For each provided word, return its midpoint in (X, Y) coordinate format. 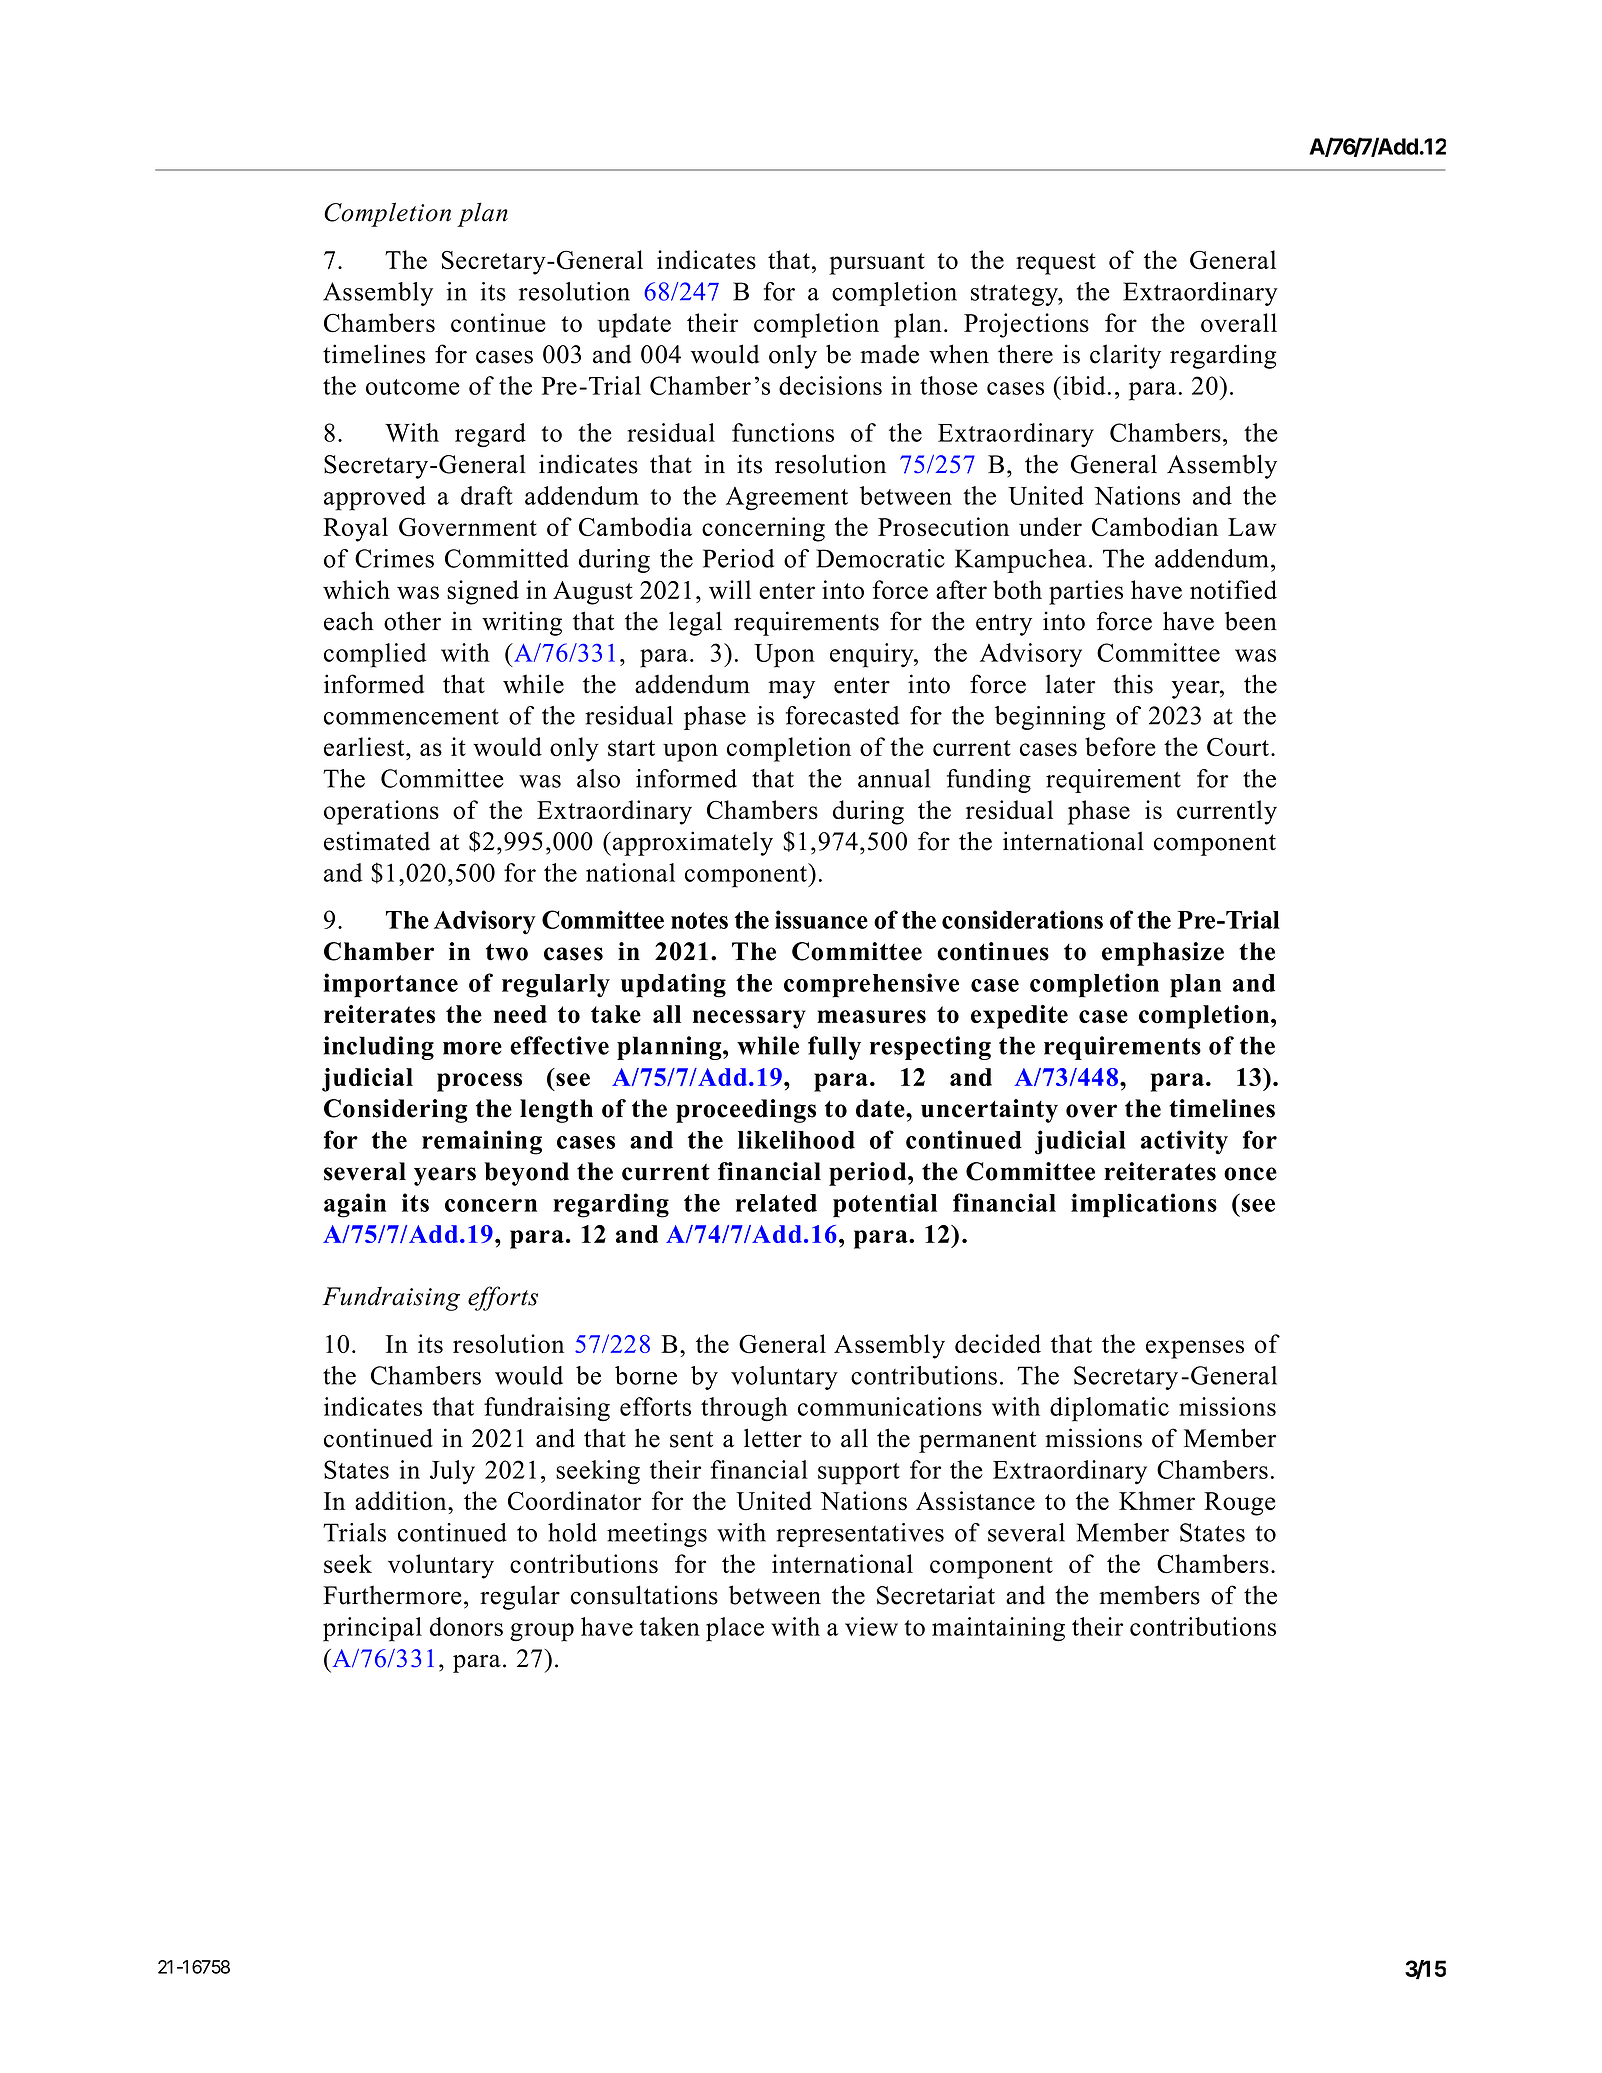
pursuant (877, 264)
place (735, 1629)
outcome (413, 387)
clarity (1125, 356)
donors (466, 1626)
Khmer (1157, 1500)
